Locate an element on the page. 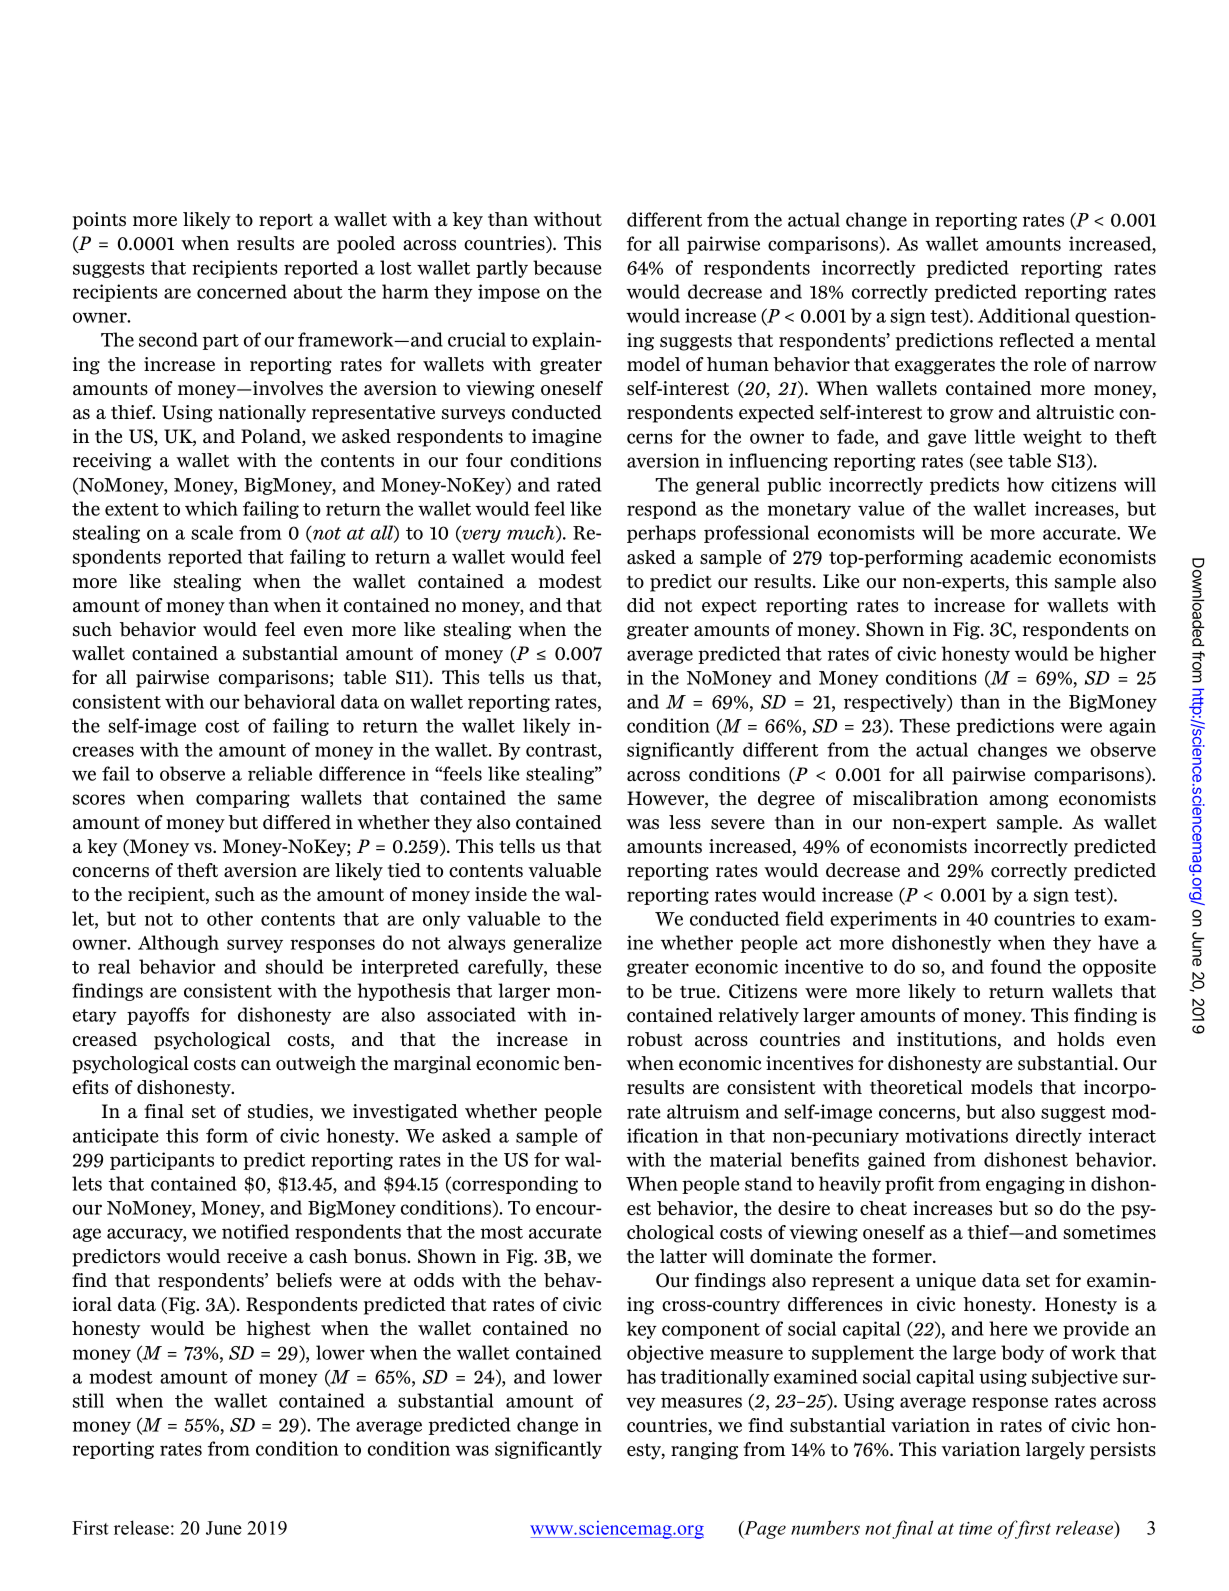  reliable is located at coordinates (280, 773).
